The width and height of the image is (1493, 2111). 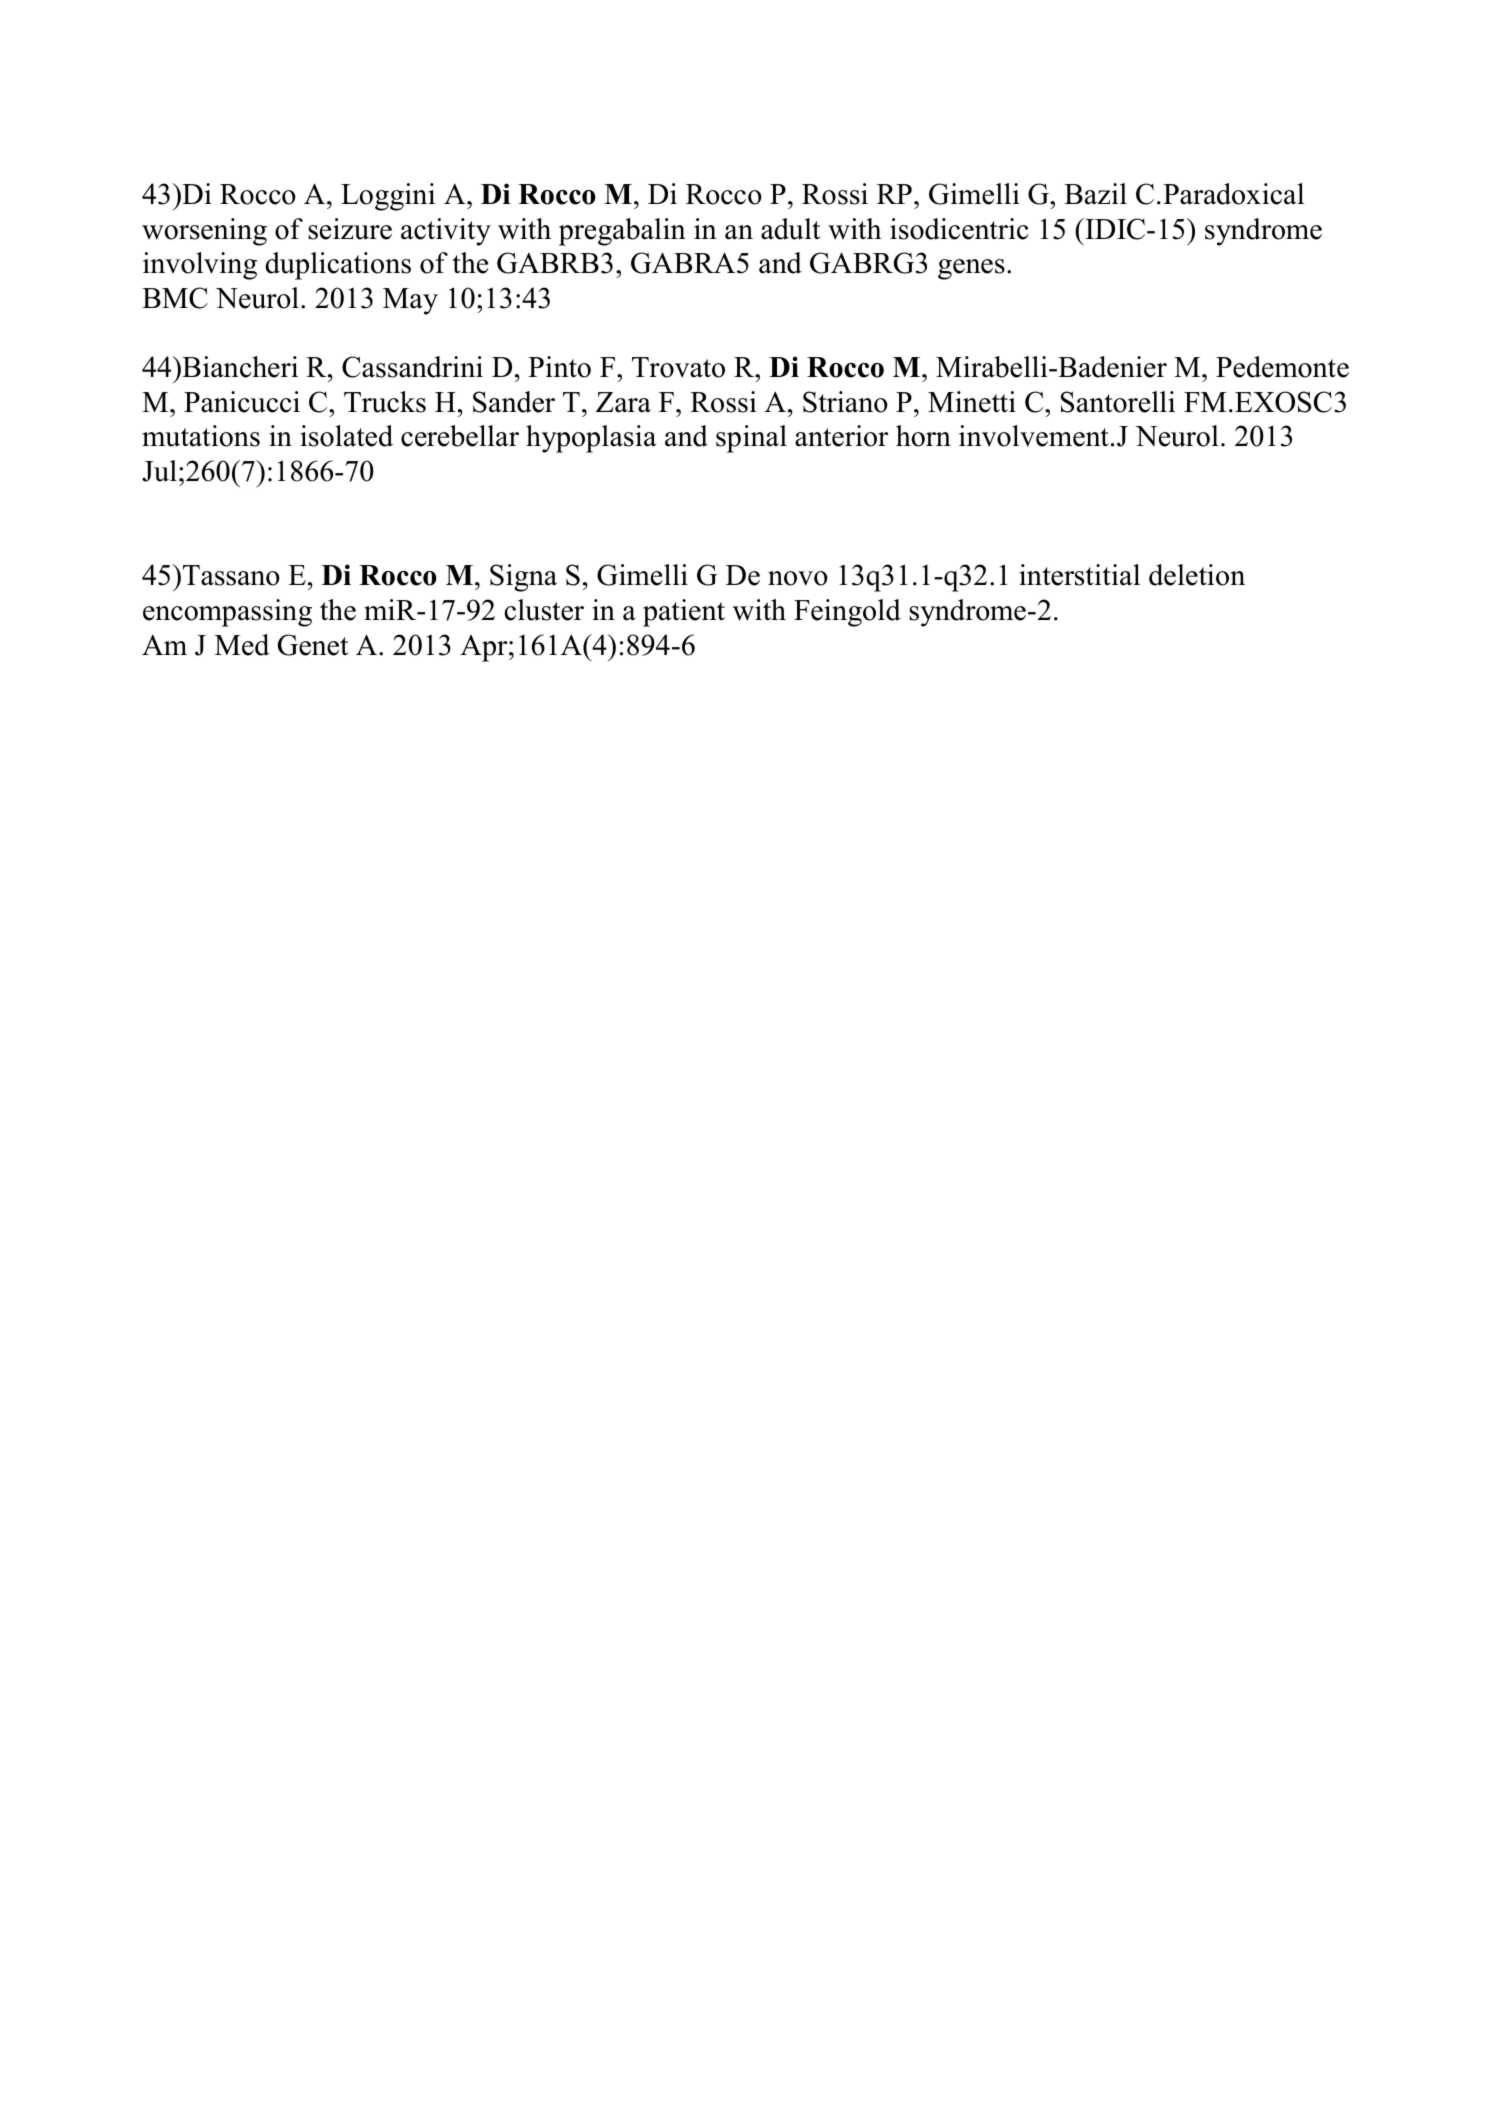 What do you see at coordinates (313, 645) in the image?
I see `Genet` at bounding box center [313, 645].
